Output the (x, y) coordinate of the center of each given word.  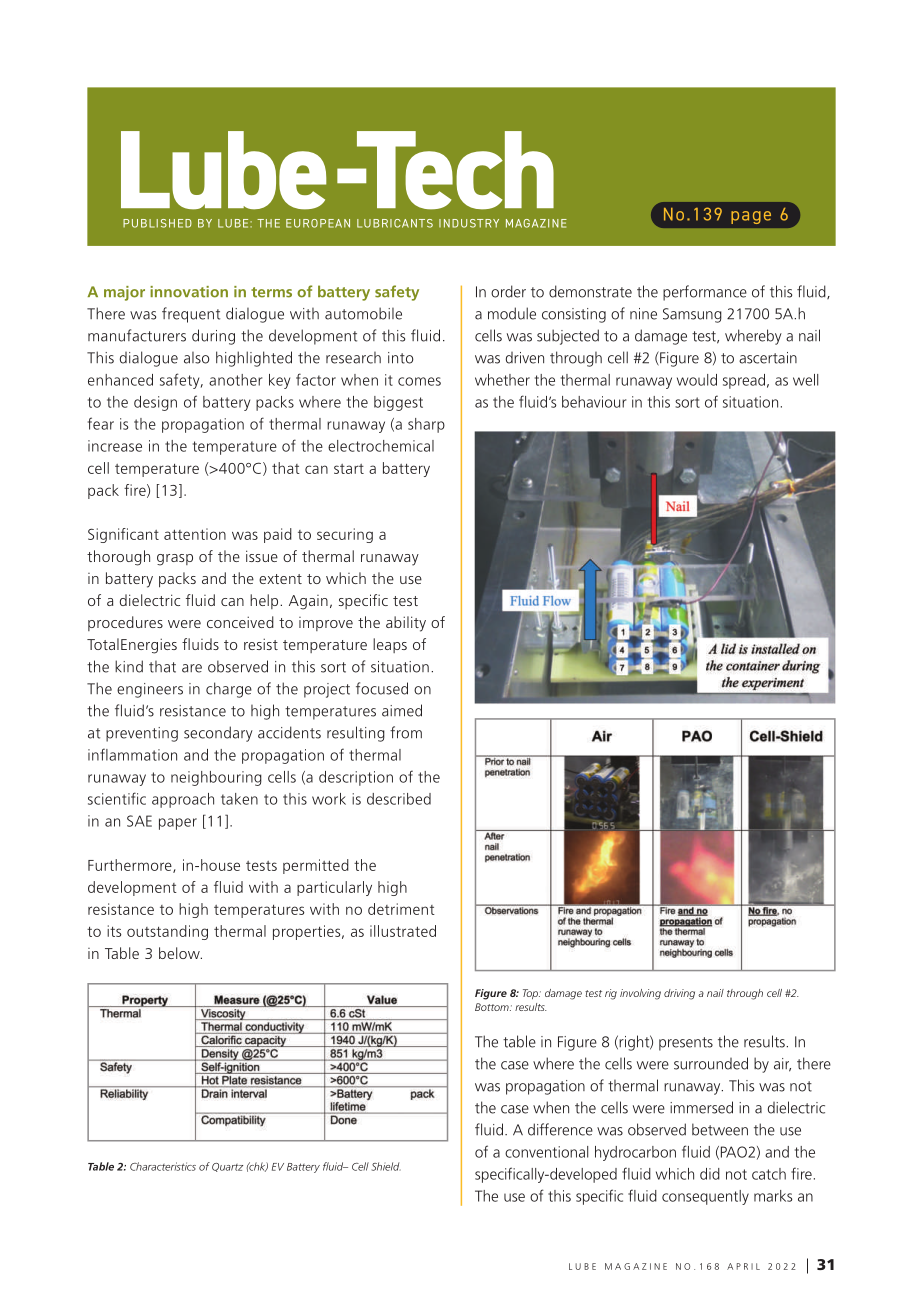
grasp (175, 560)
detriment (401, 909)
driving (679, 994)
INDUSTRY (469, 223)
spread (744, 381)
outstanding (167, 932)
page (751, 217)
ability (406, 624)
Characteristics (163, 1166)
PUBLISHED (157, 223)
